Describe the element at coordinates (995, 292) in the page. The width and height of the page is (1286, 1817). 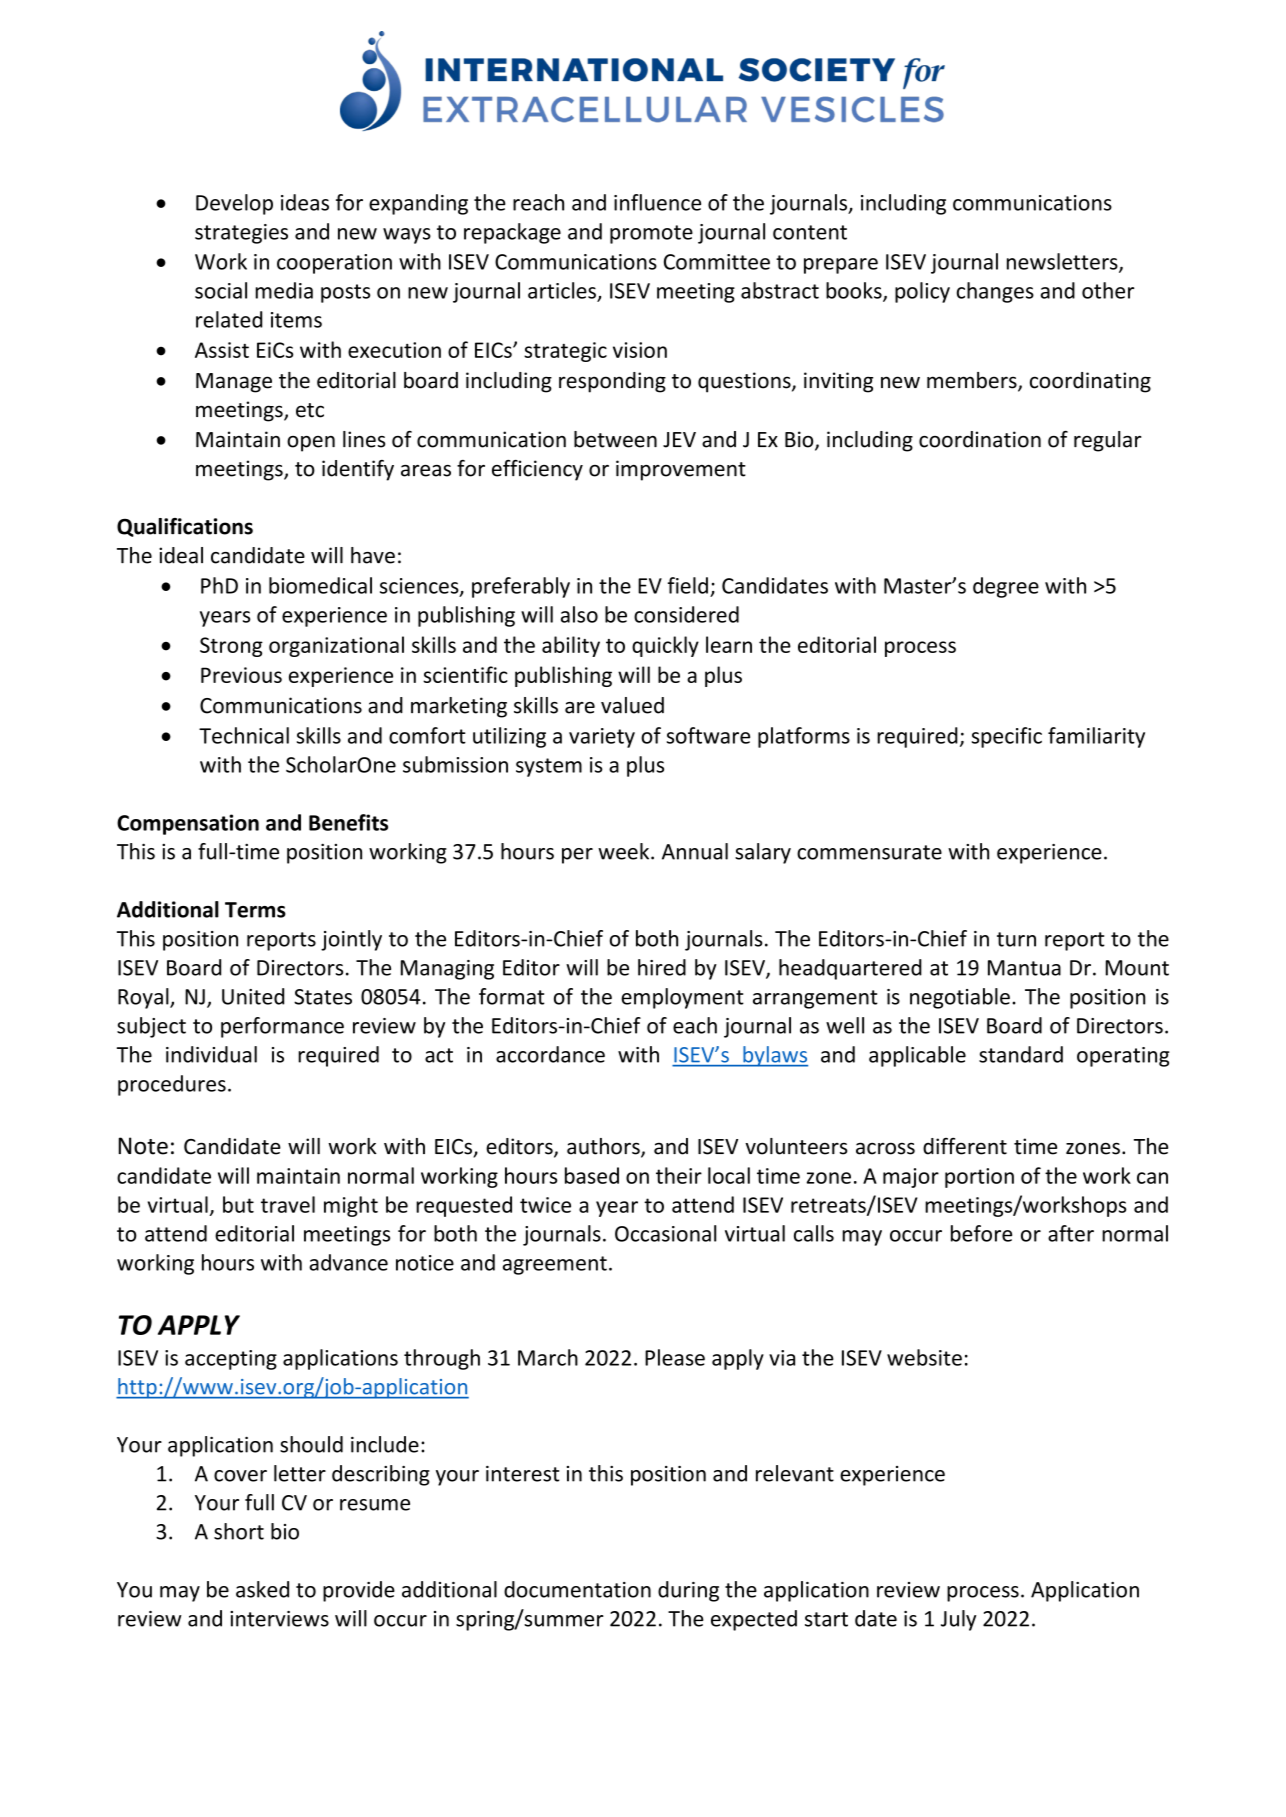
I see `changes` at that location.
